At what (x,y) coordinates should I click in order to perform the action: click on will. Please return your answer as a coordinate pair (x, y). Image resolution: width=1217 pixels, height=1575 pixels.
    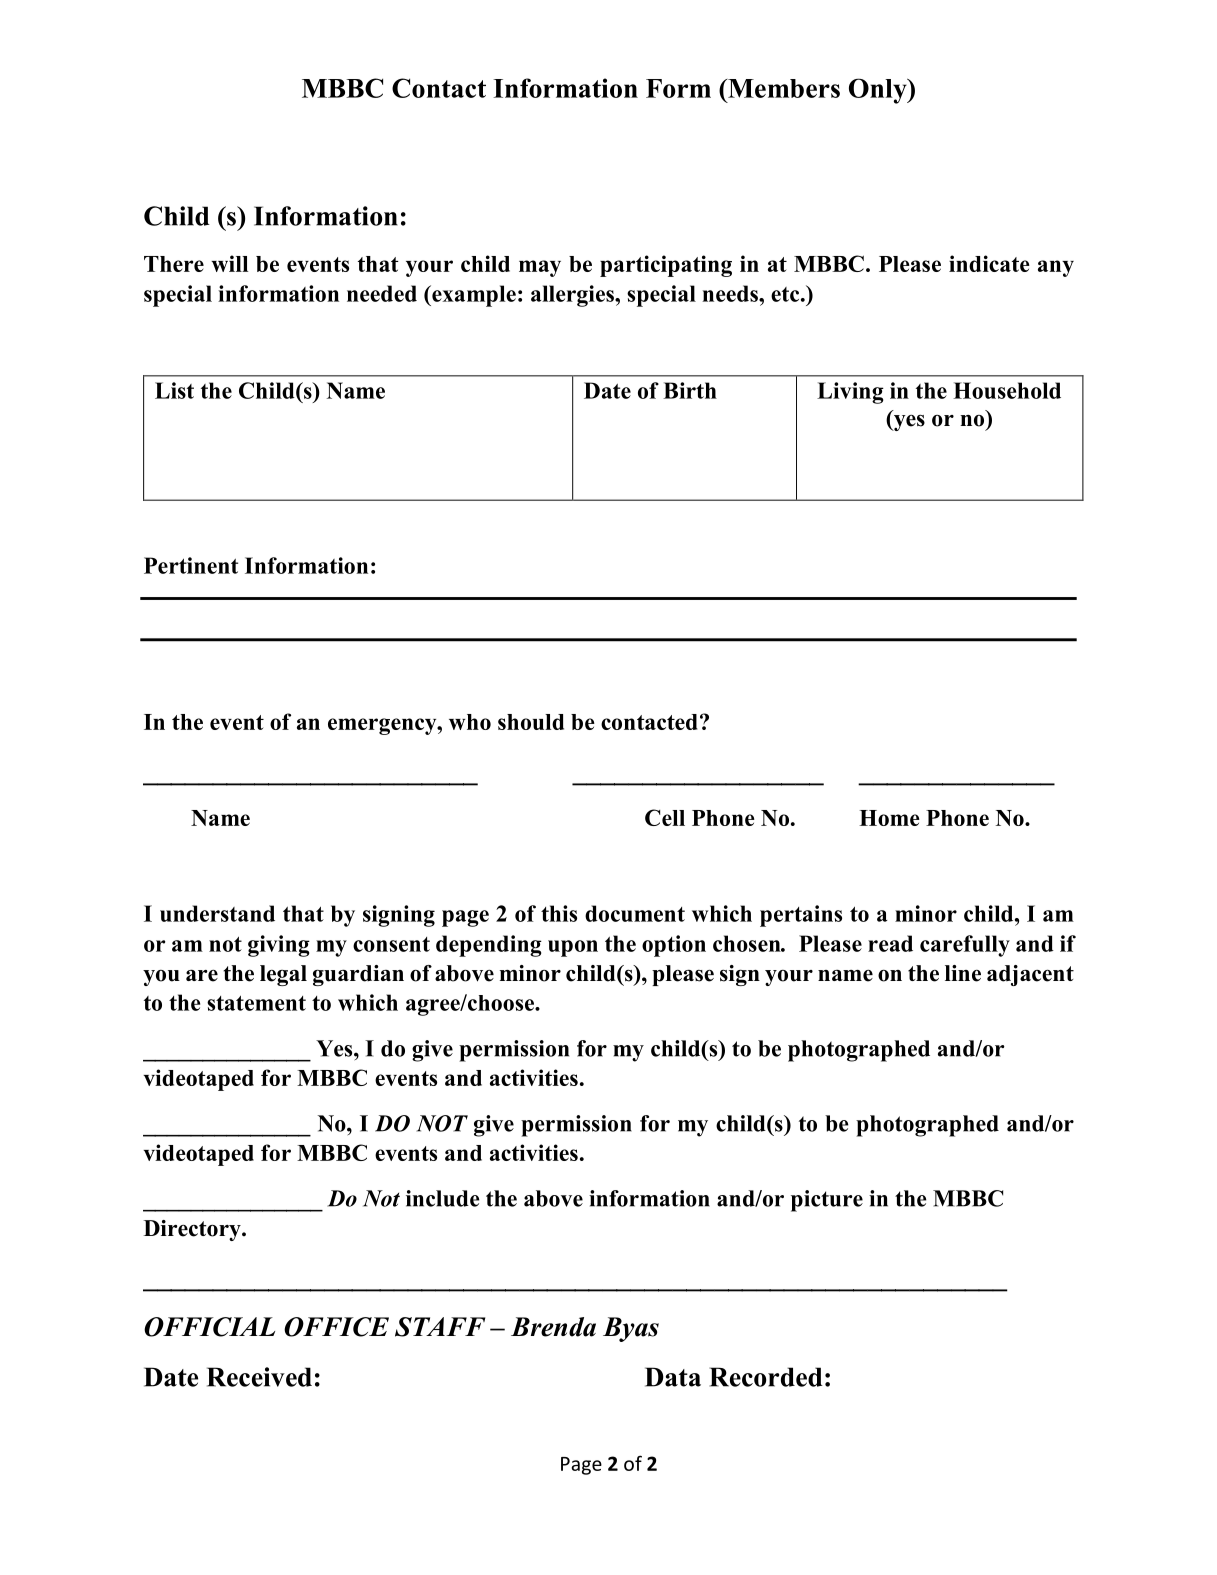
    Looking at the image, I should click on (229, 263).
